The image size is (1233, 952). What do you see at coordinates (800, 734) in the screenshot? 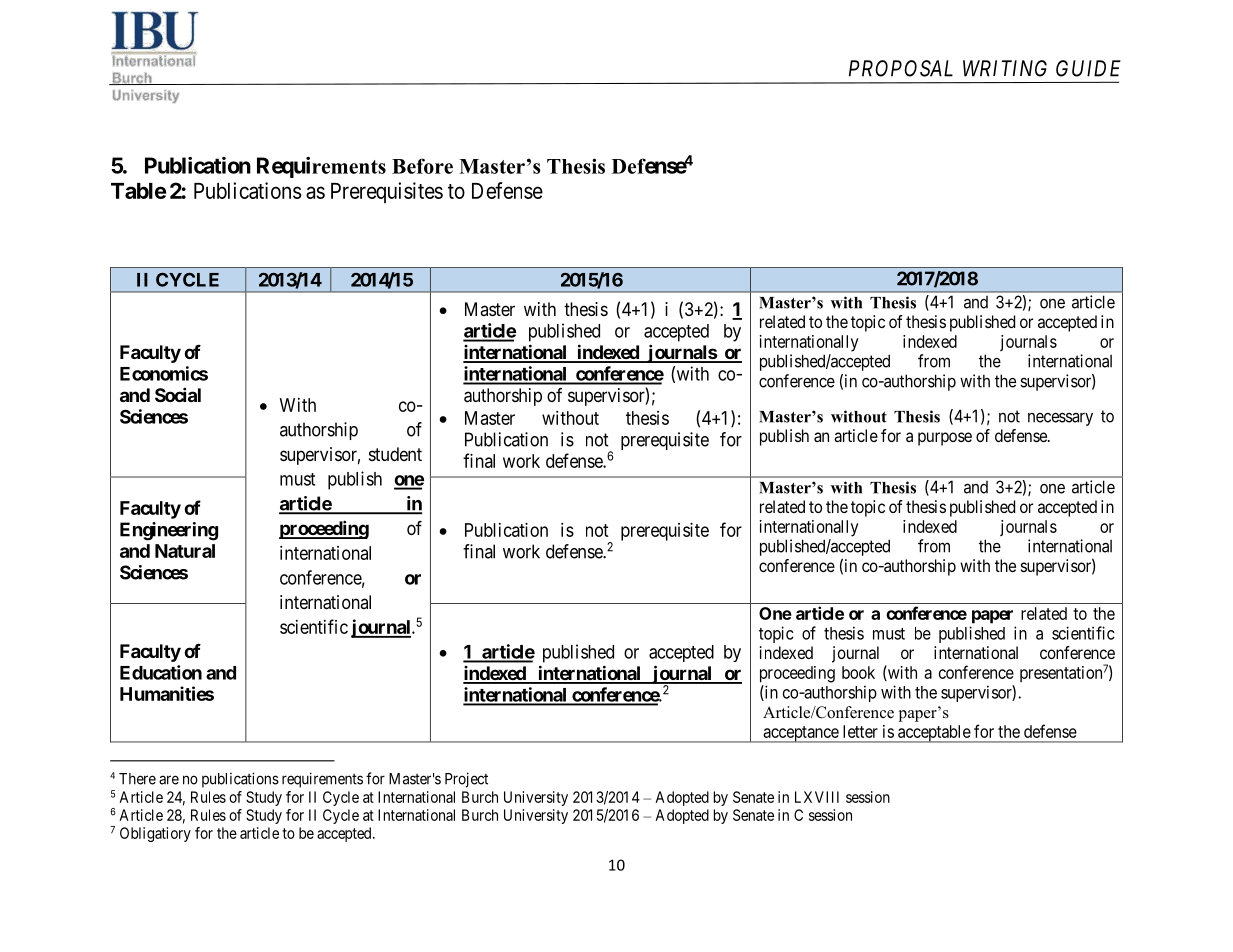
I see `acceptance` at bounding box center [800, 734].
